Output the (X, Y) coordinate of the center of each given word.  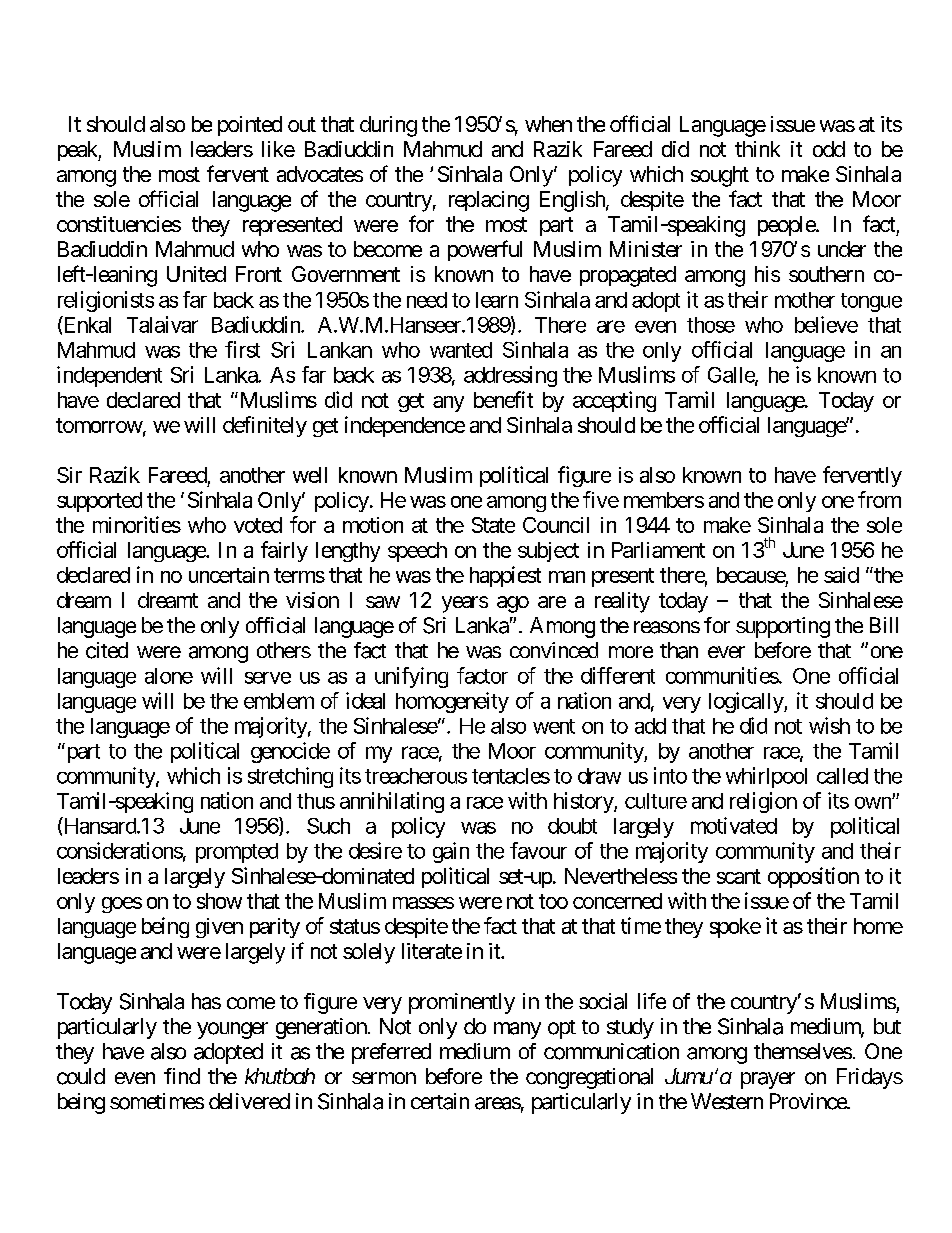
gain (451, 852)
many (517, 1030)
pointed (250, 126)
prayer (768, 1080)
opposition (813, 877)
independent (109, 376)
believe (826, 324)
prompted (237, 853)
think (757, 149)
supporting (783, 627)
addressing (510, 376)
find (182, 1076)
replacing (489, 201)
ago (513, 604)
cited (107, 650)
